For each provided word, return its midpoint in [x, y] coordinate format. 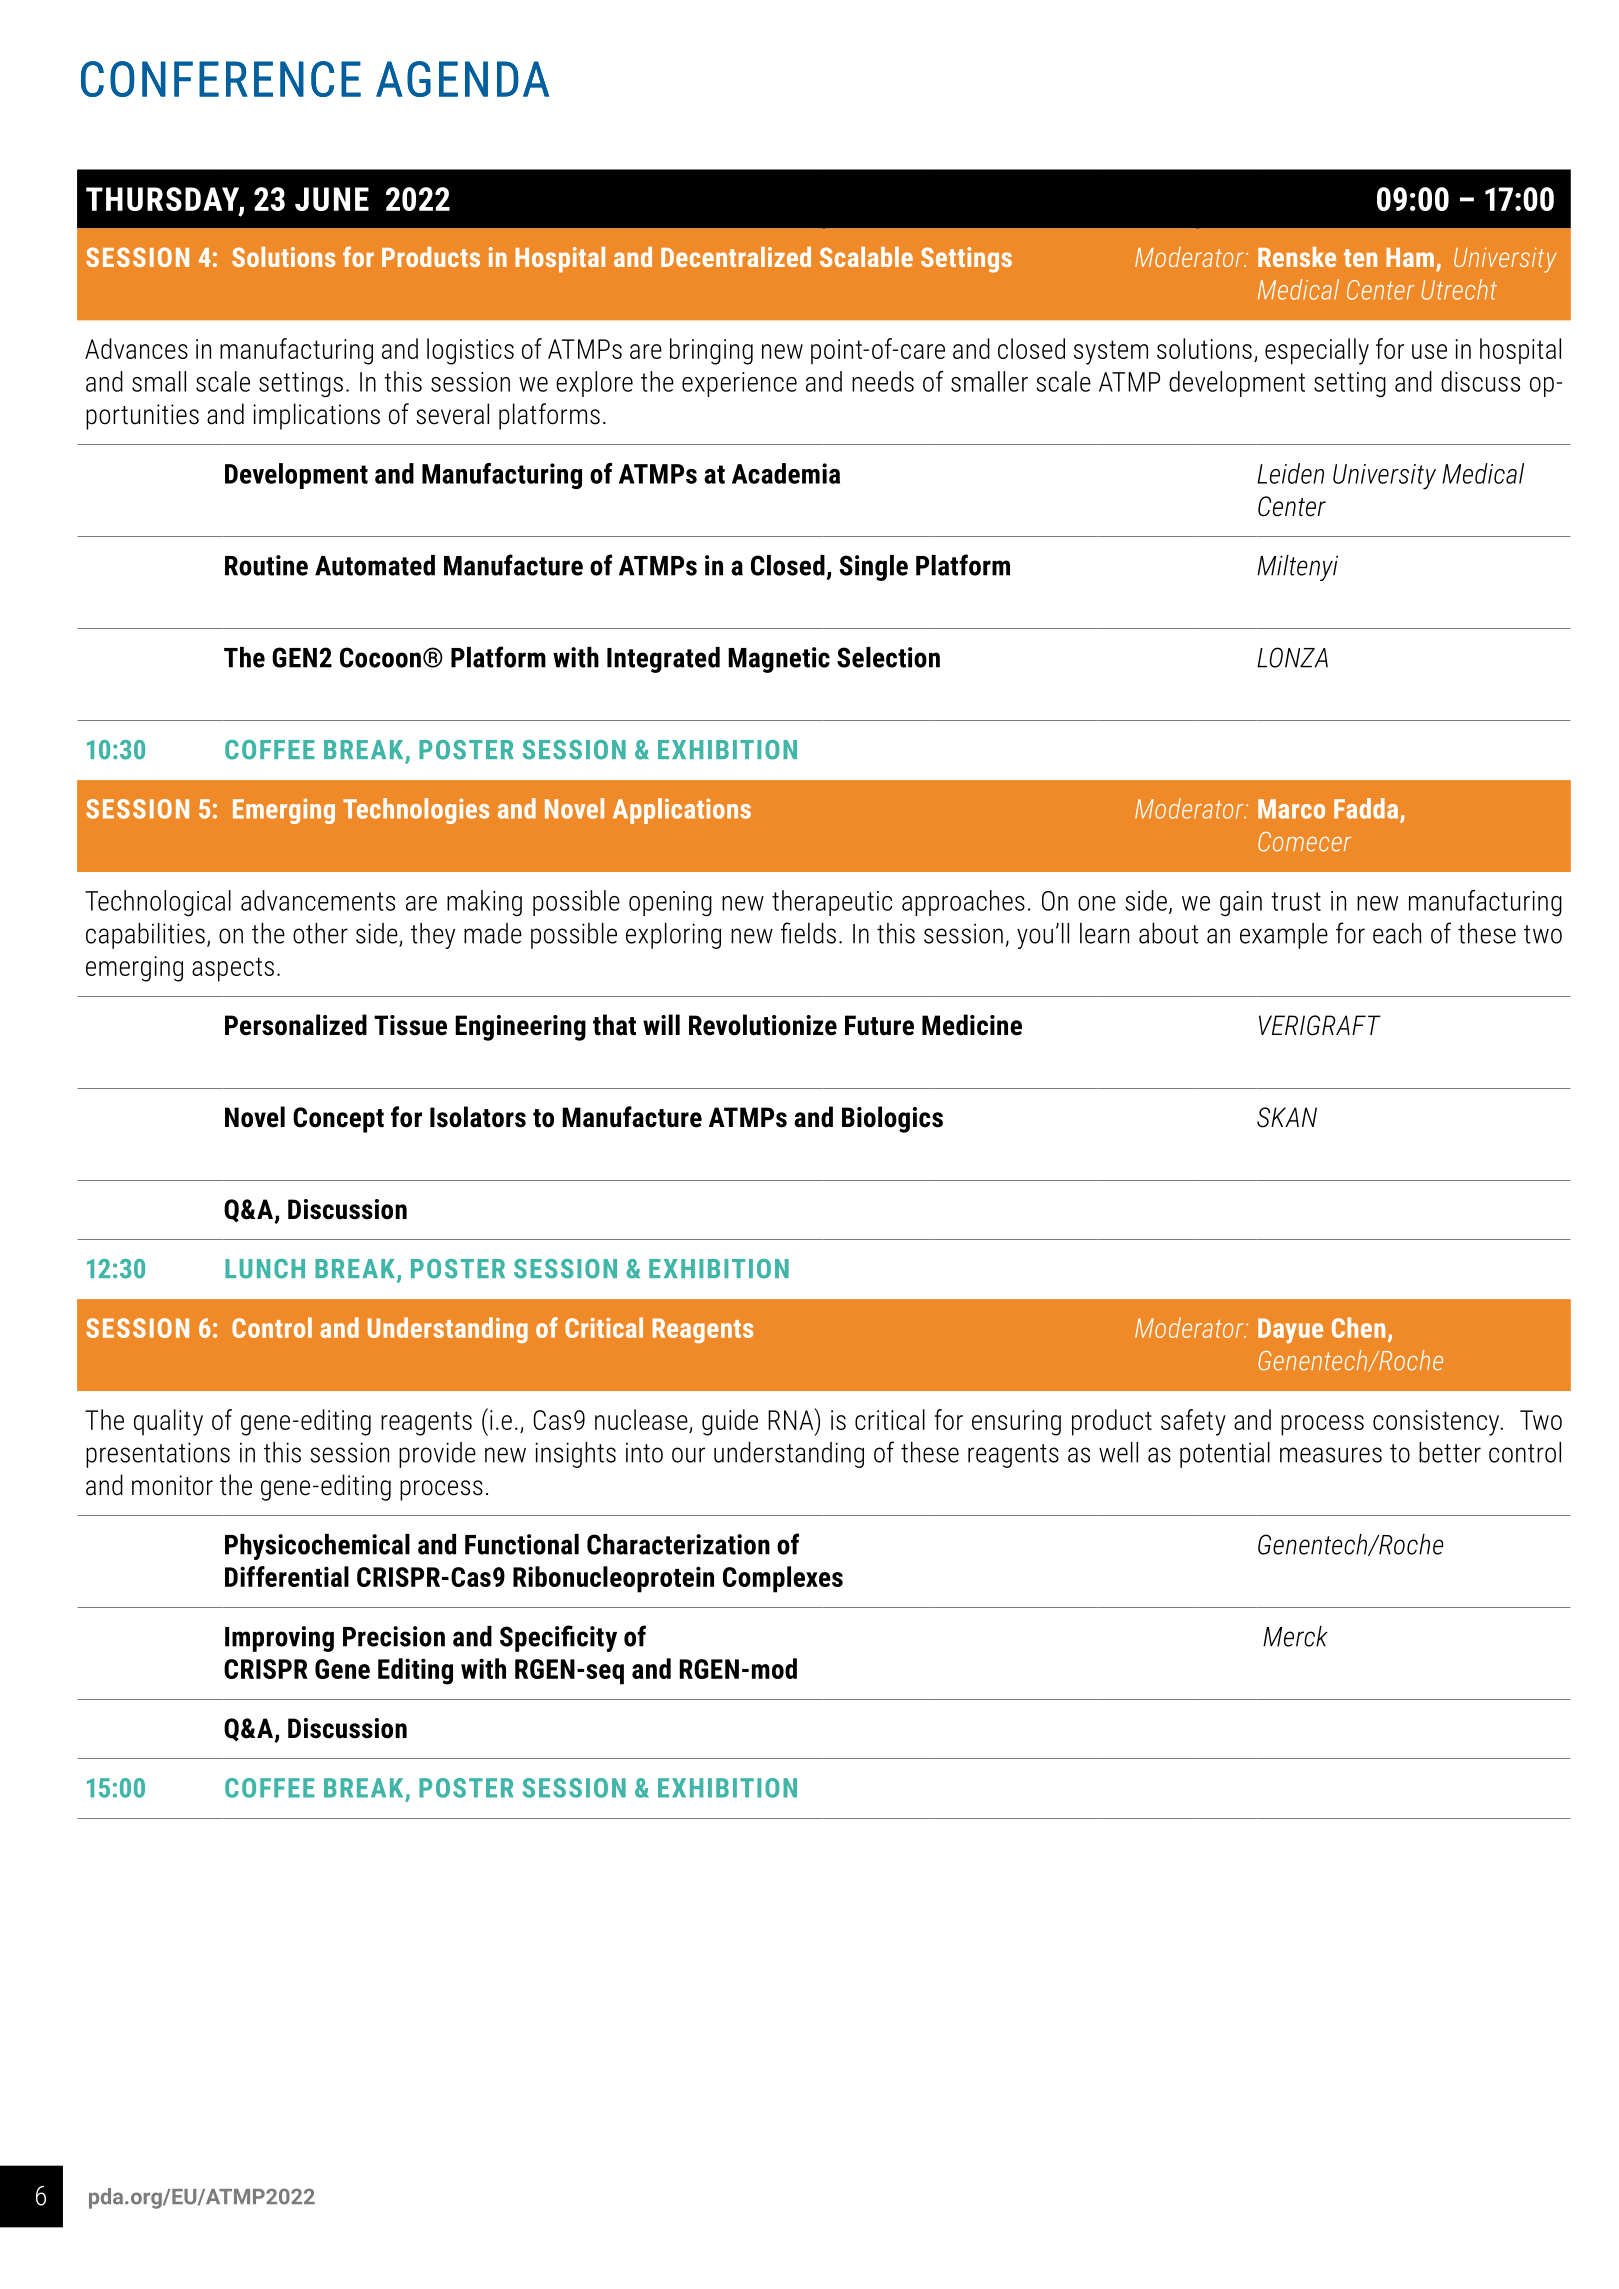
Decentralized [736, 257]
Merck [1295, 1636]
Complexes [783, 1579]
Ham [1410, 257]
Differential [287, 1576]
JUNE [332, 199]
